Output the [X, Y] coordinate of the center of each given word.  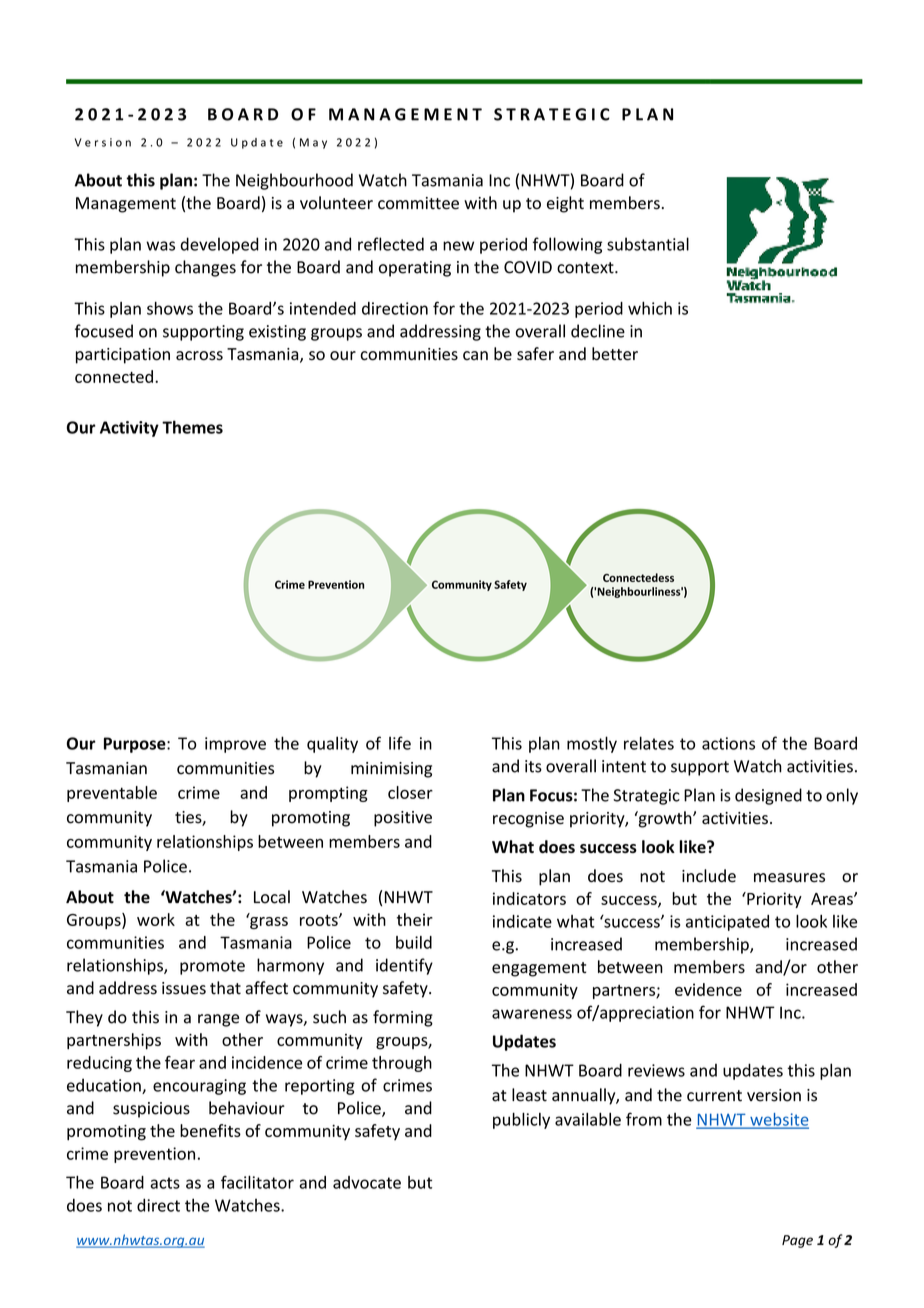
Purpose [136, 745]
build [414, 942]
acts [165, 1183]
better [615, 354]
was [160, 246]
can [475, 355]
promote [212, 967]
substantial [648, 244]
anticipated [727, 923]
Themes [192, 427]
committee [418, 203]
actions [728, 743]
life [400, 743]
